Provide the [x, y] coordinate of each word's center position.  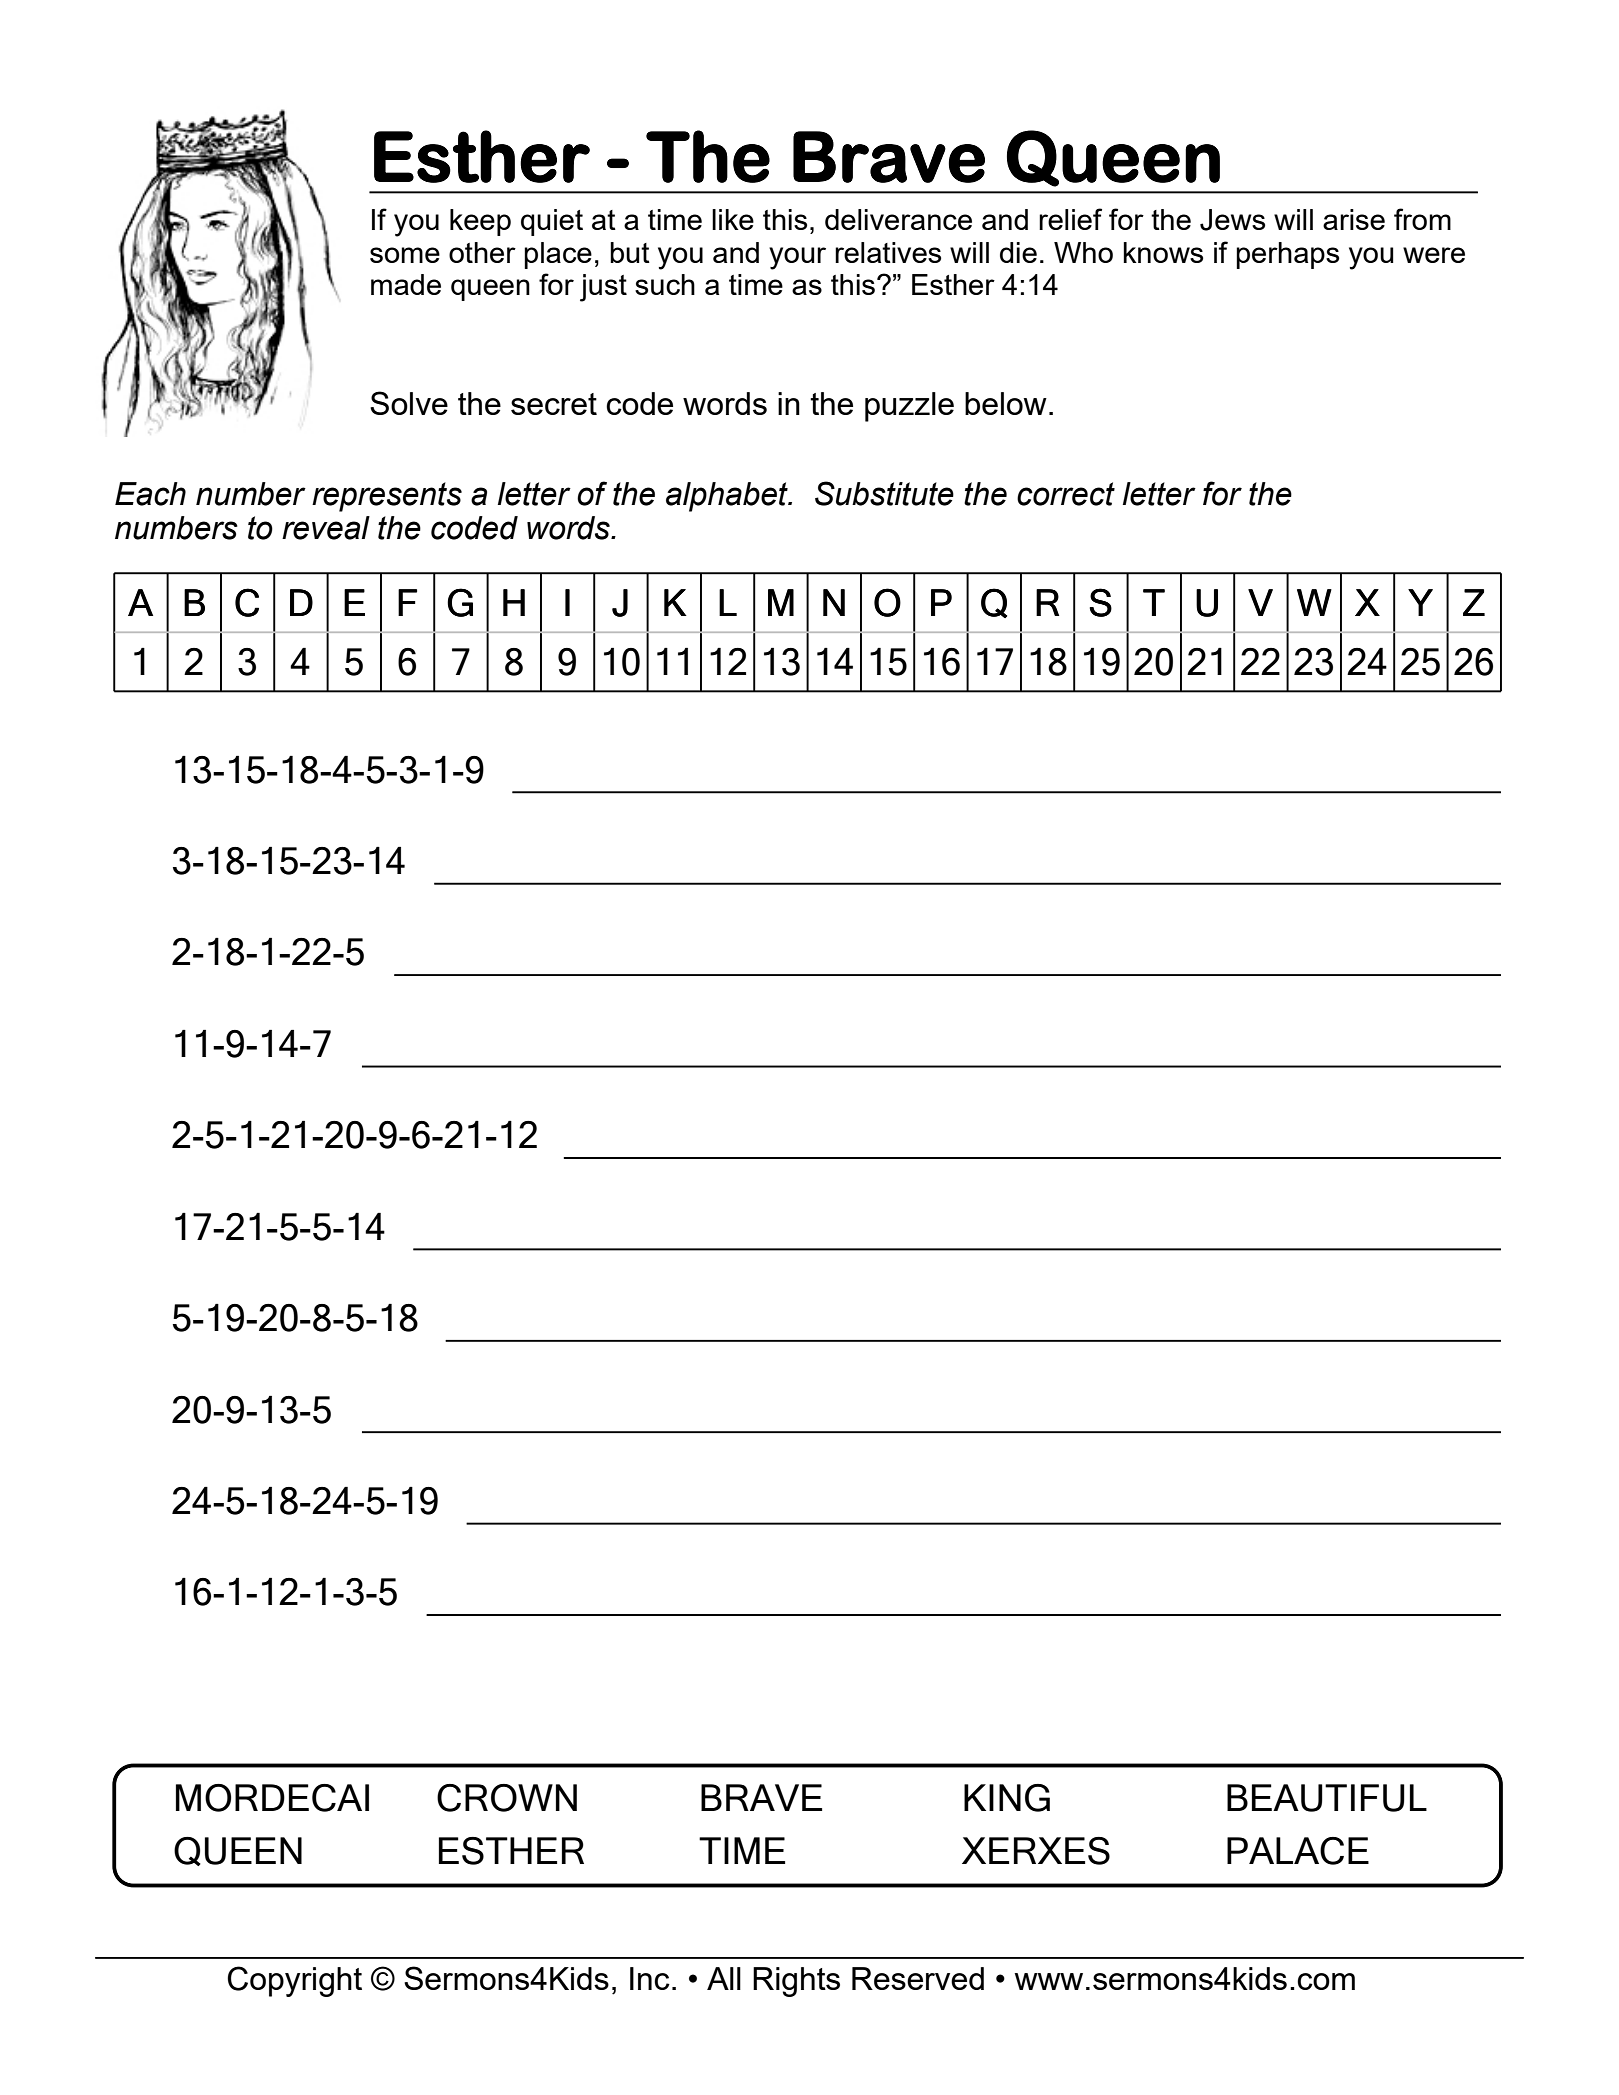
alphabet [728, 497]
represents [387, 497]
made [406, 284]
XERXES [1036, 1851]
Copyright [294, 1981]
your [797, 258]
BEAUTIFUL [1327, 1798]
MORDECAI [272, 1798]
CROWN [507, 1798]
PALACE [1298, 1851]
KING [1007, 1798]
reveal [326, 528]
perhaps [1287, 255]
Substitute [884, 493]
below [1006, 403]
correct [1066, 494]
